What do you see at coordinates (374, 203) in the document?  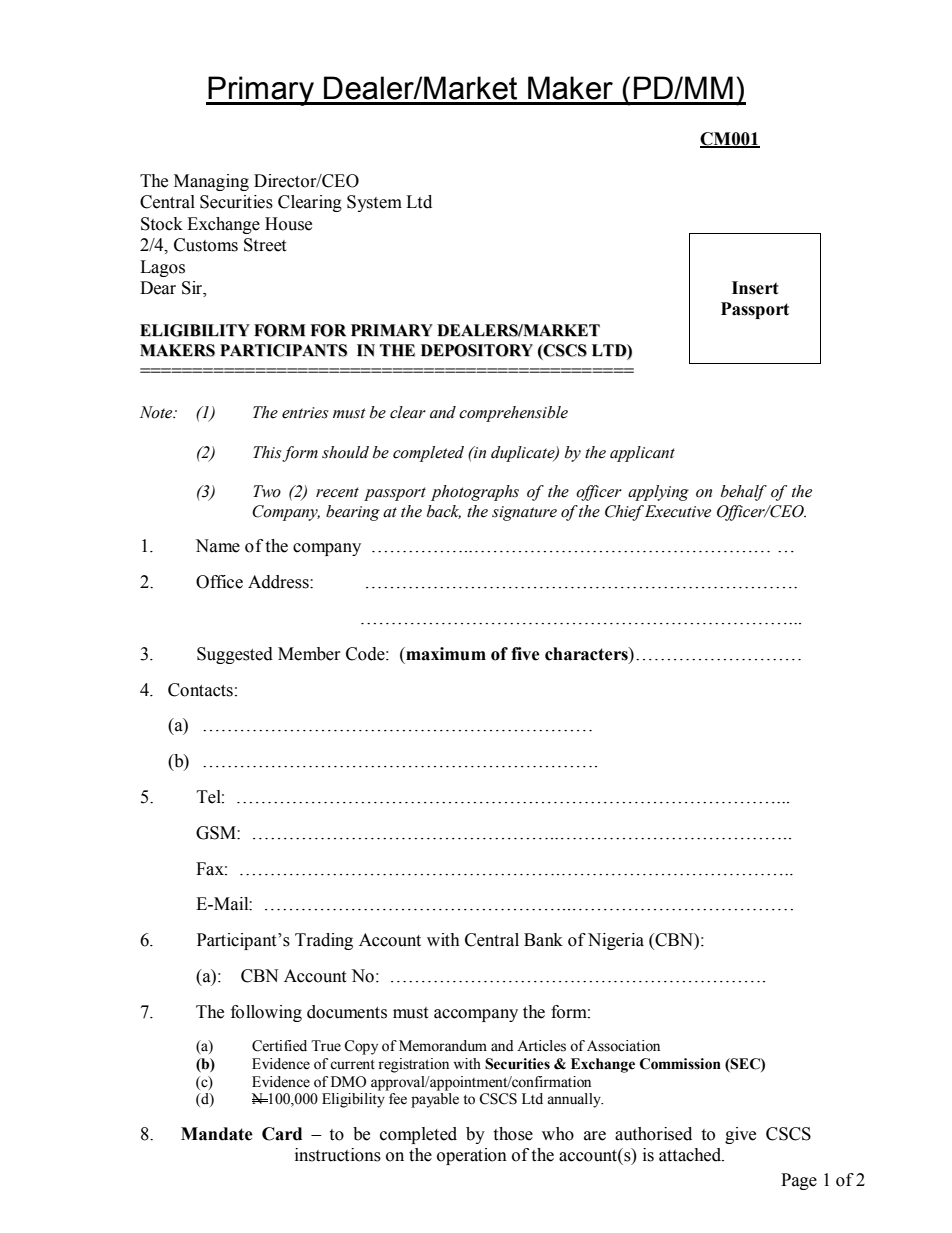 I see `System` at bounding box center [374, 203].
